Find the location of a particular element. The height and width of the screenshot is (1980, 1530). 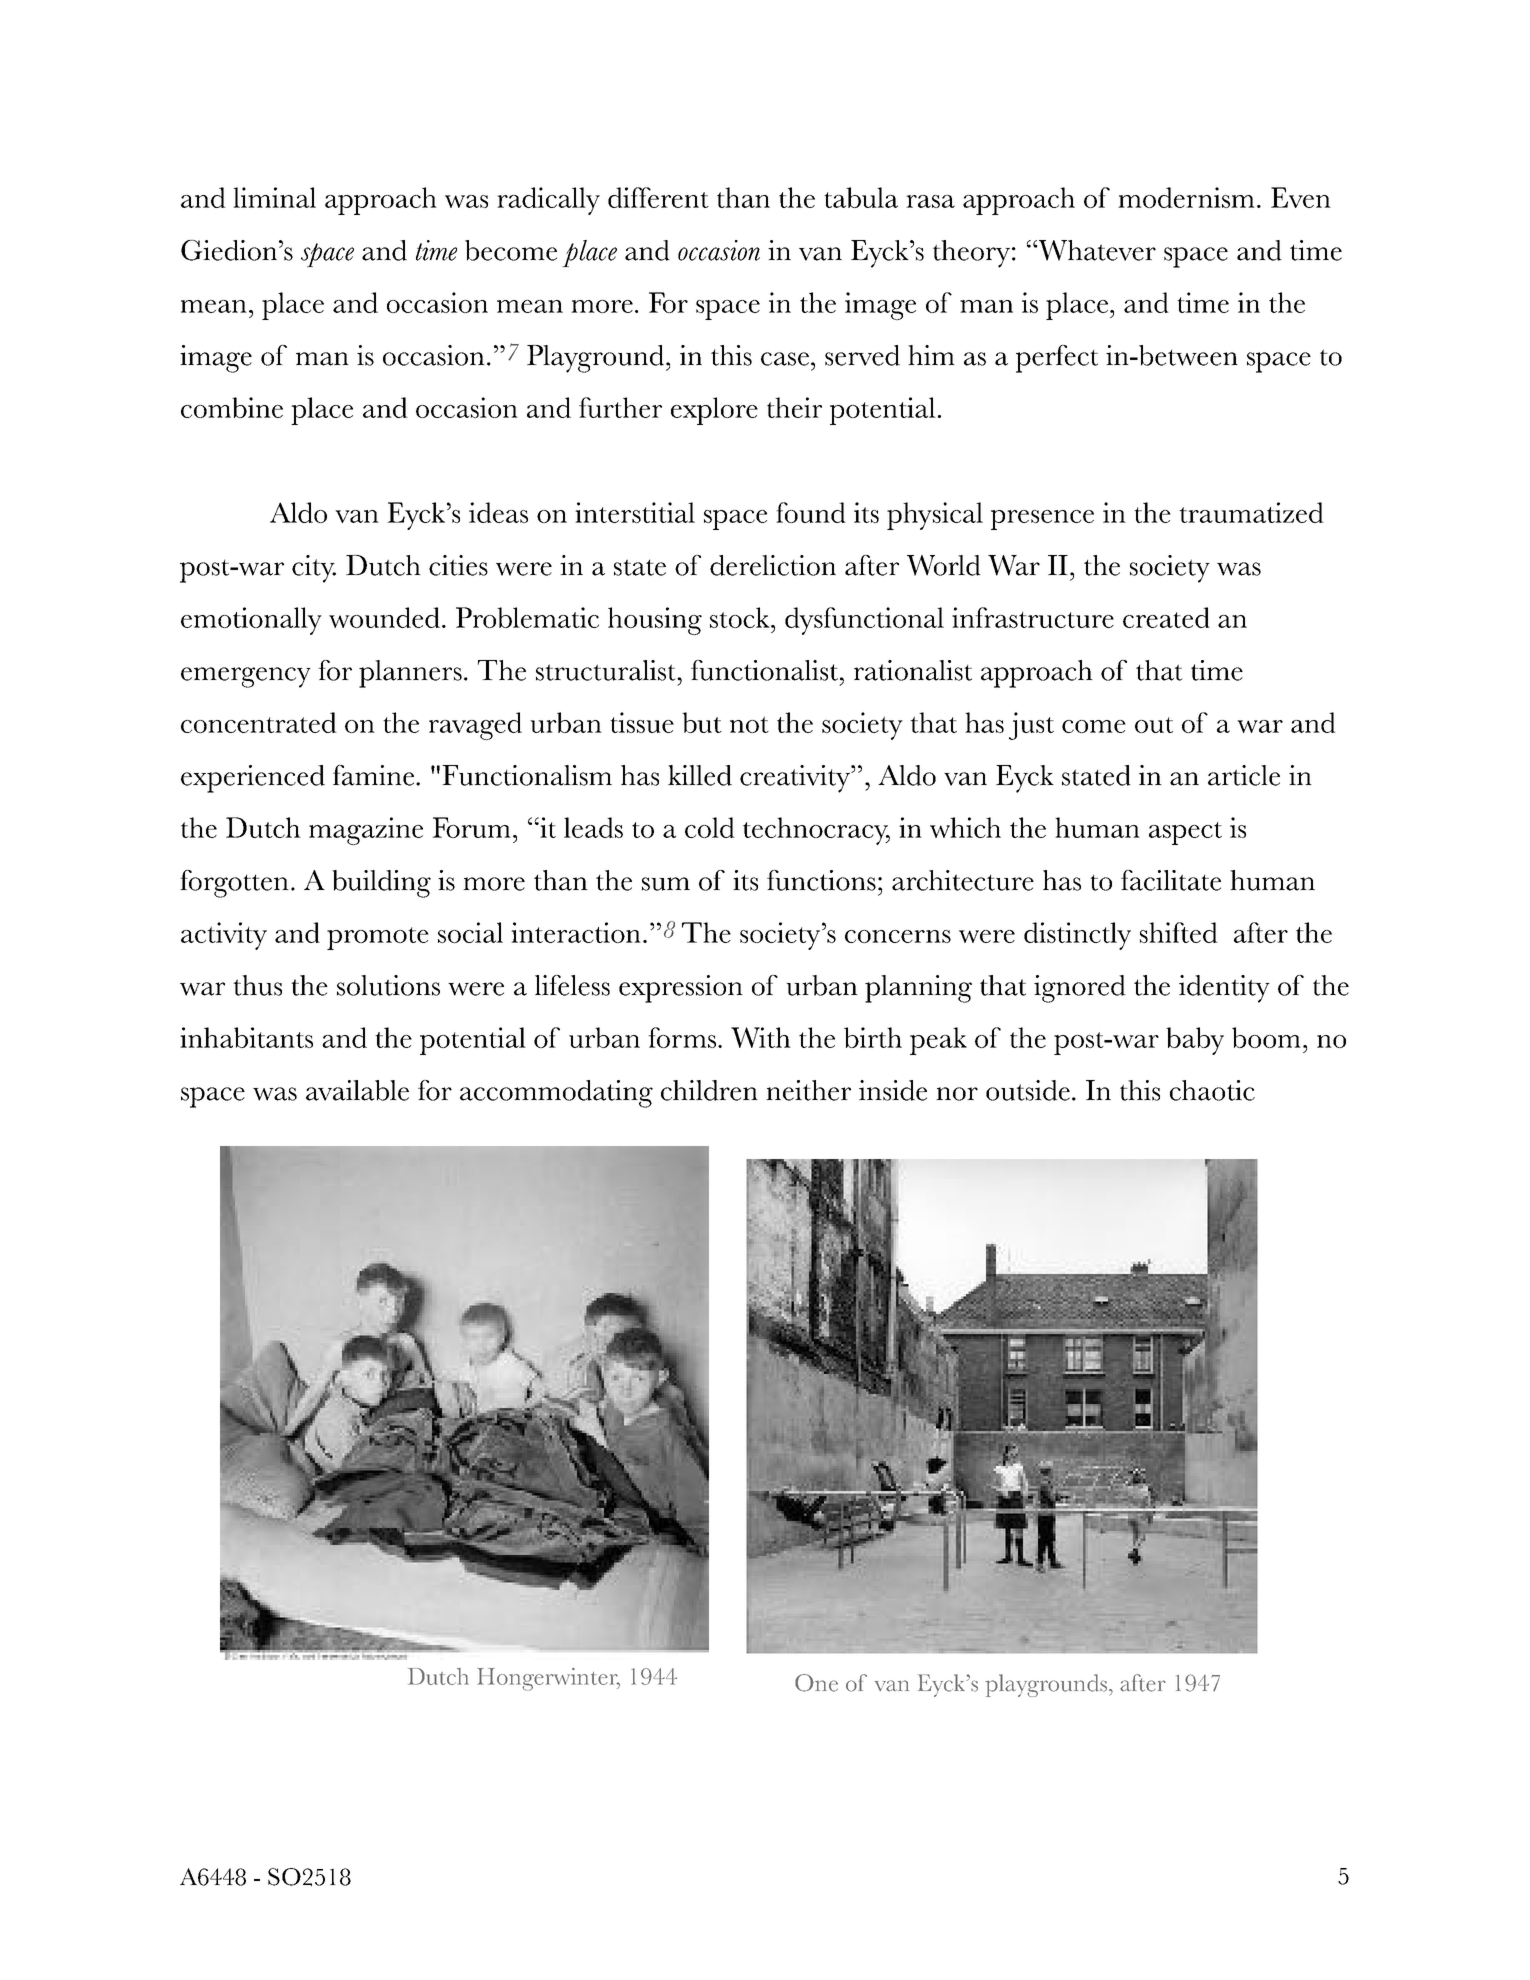

neither is located at coordinates (808, 1090).
